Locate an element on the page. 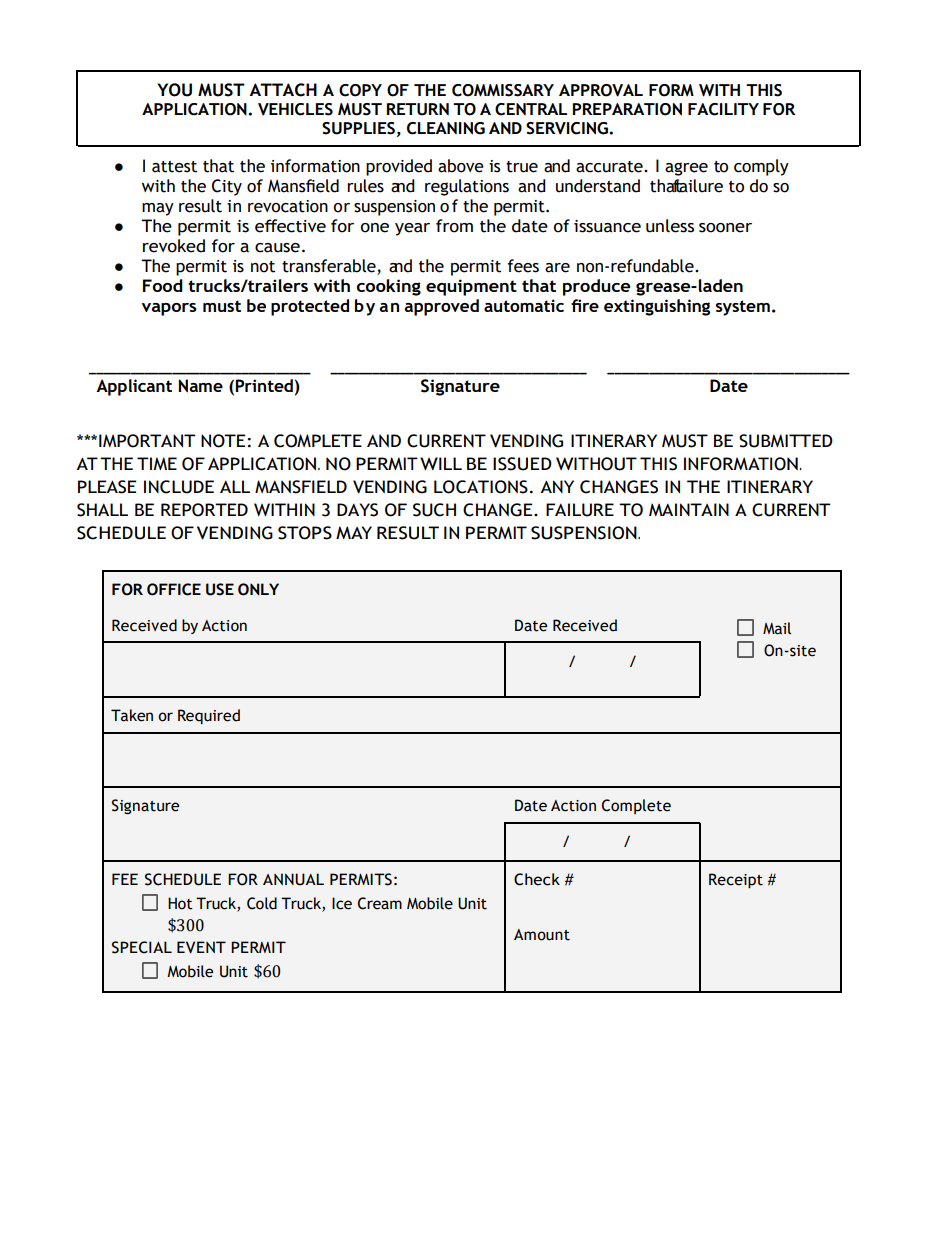  Mail is located at coordinates (777, 628).
